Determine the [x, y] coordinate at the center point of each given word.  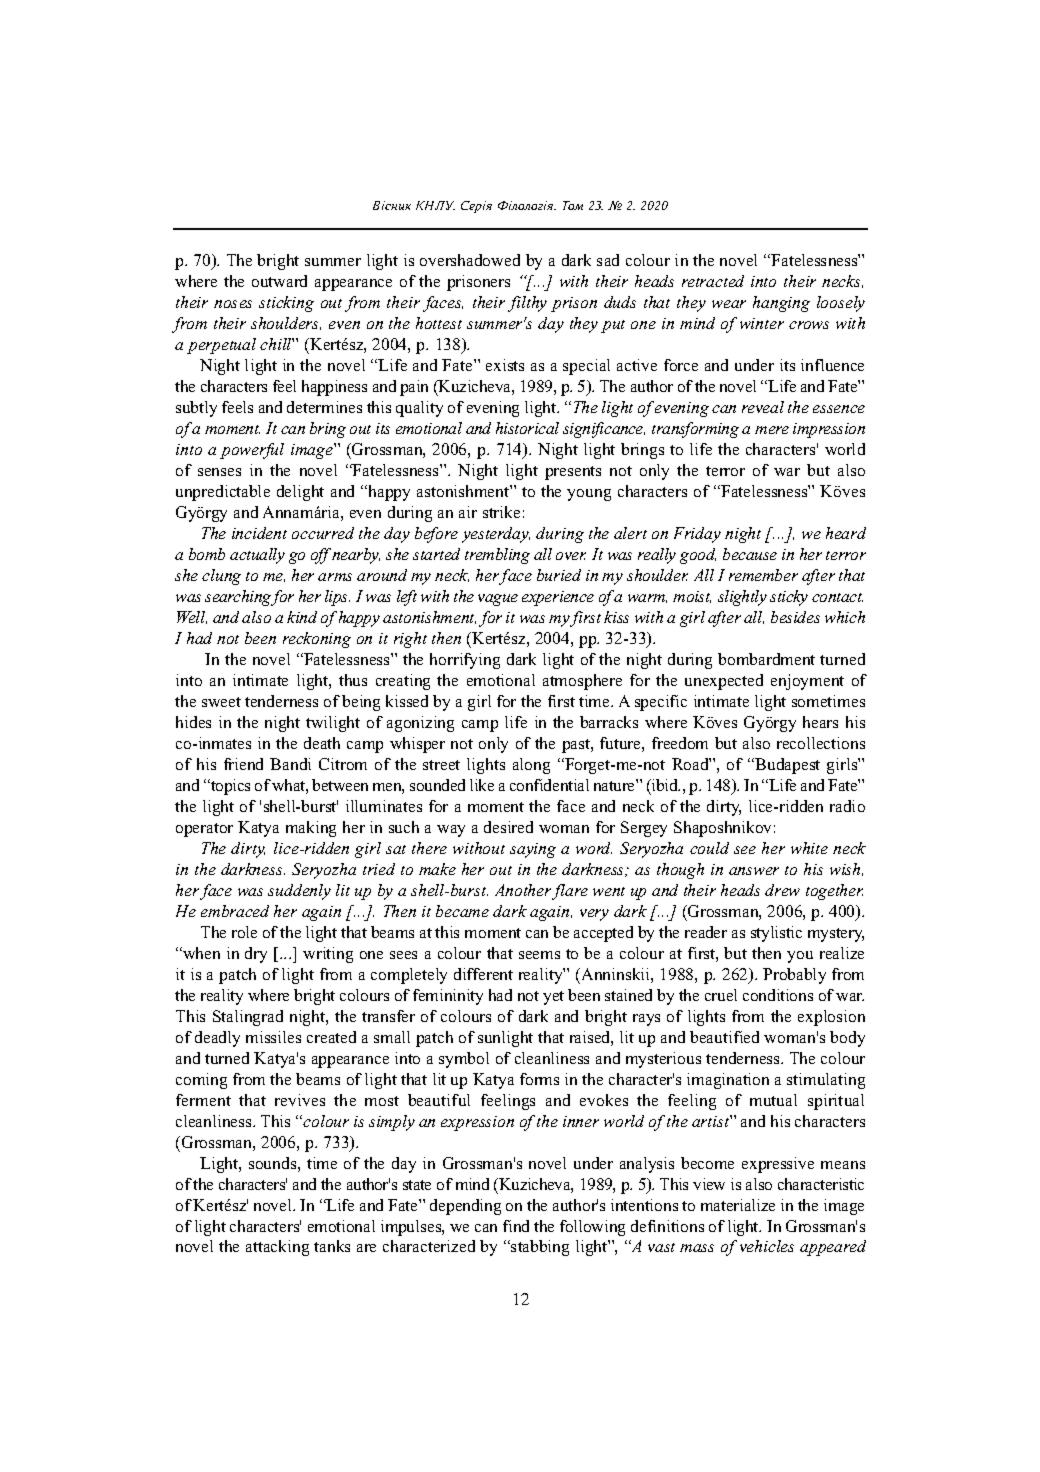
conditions [778, 995]
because [750, 554]
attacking [277, 1248]
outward [279, 281]
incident [259, 533]
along [531, 766]
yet [553, 998]
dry [256, 955]
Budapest [786, 766]
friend [243, 764]
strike [501, 512]
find [516, 1226]
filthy [527, 304]
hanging [781, 304]
